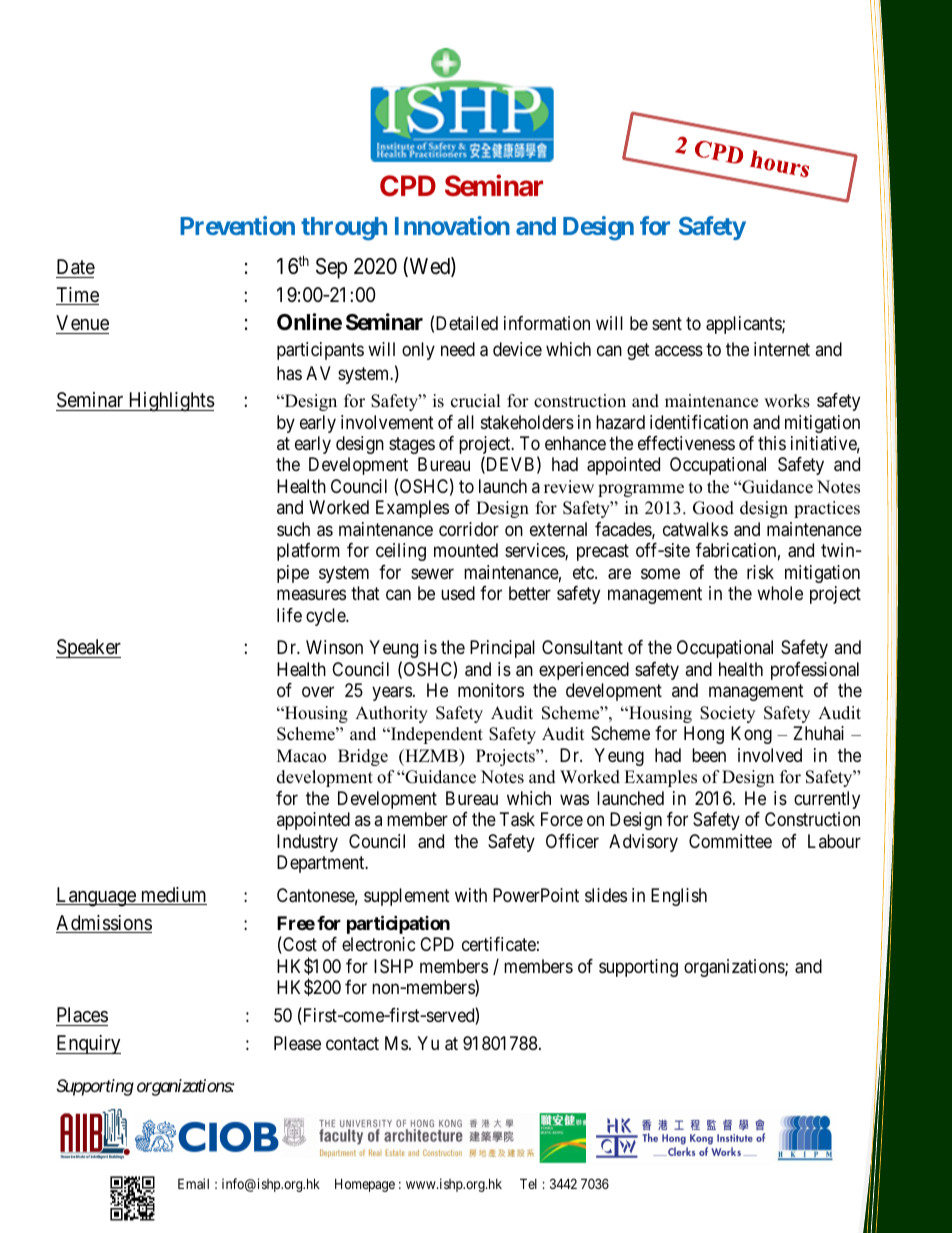 This screenshot has width=952, height=1233. Describe the element at coordinates (466, 550) in the screenshot. I see `mounted` at that location.
